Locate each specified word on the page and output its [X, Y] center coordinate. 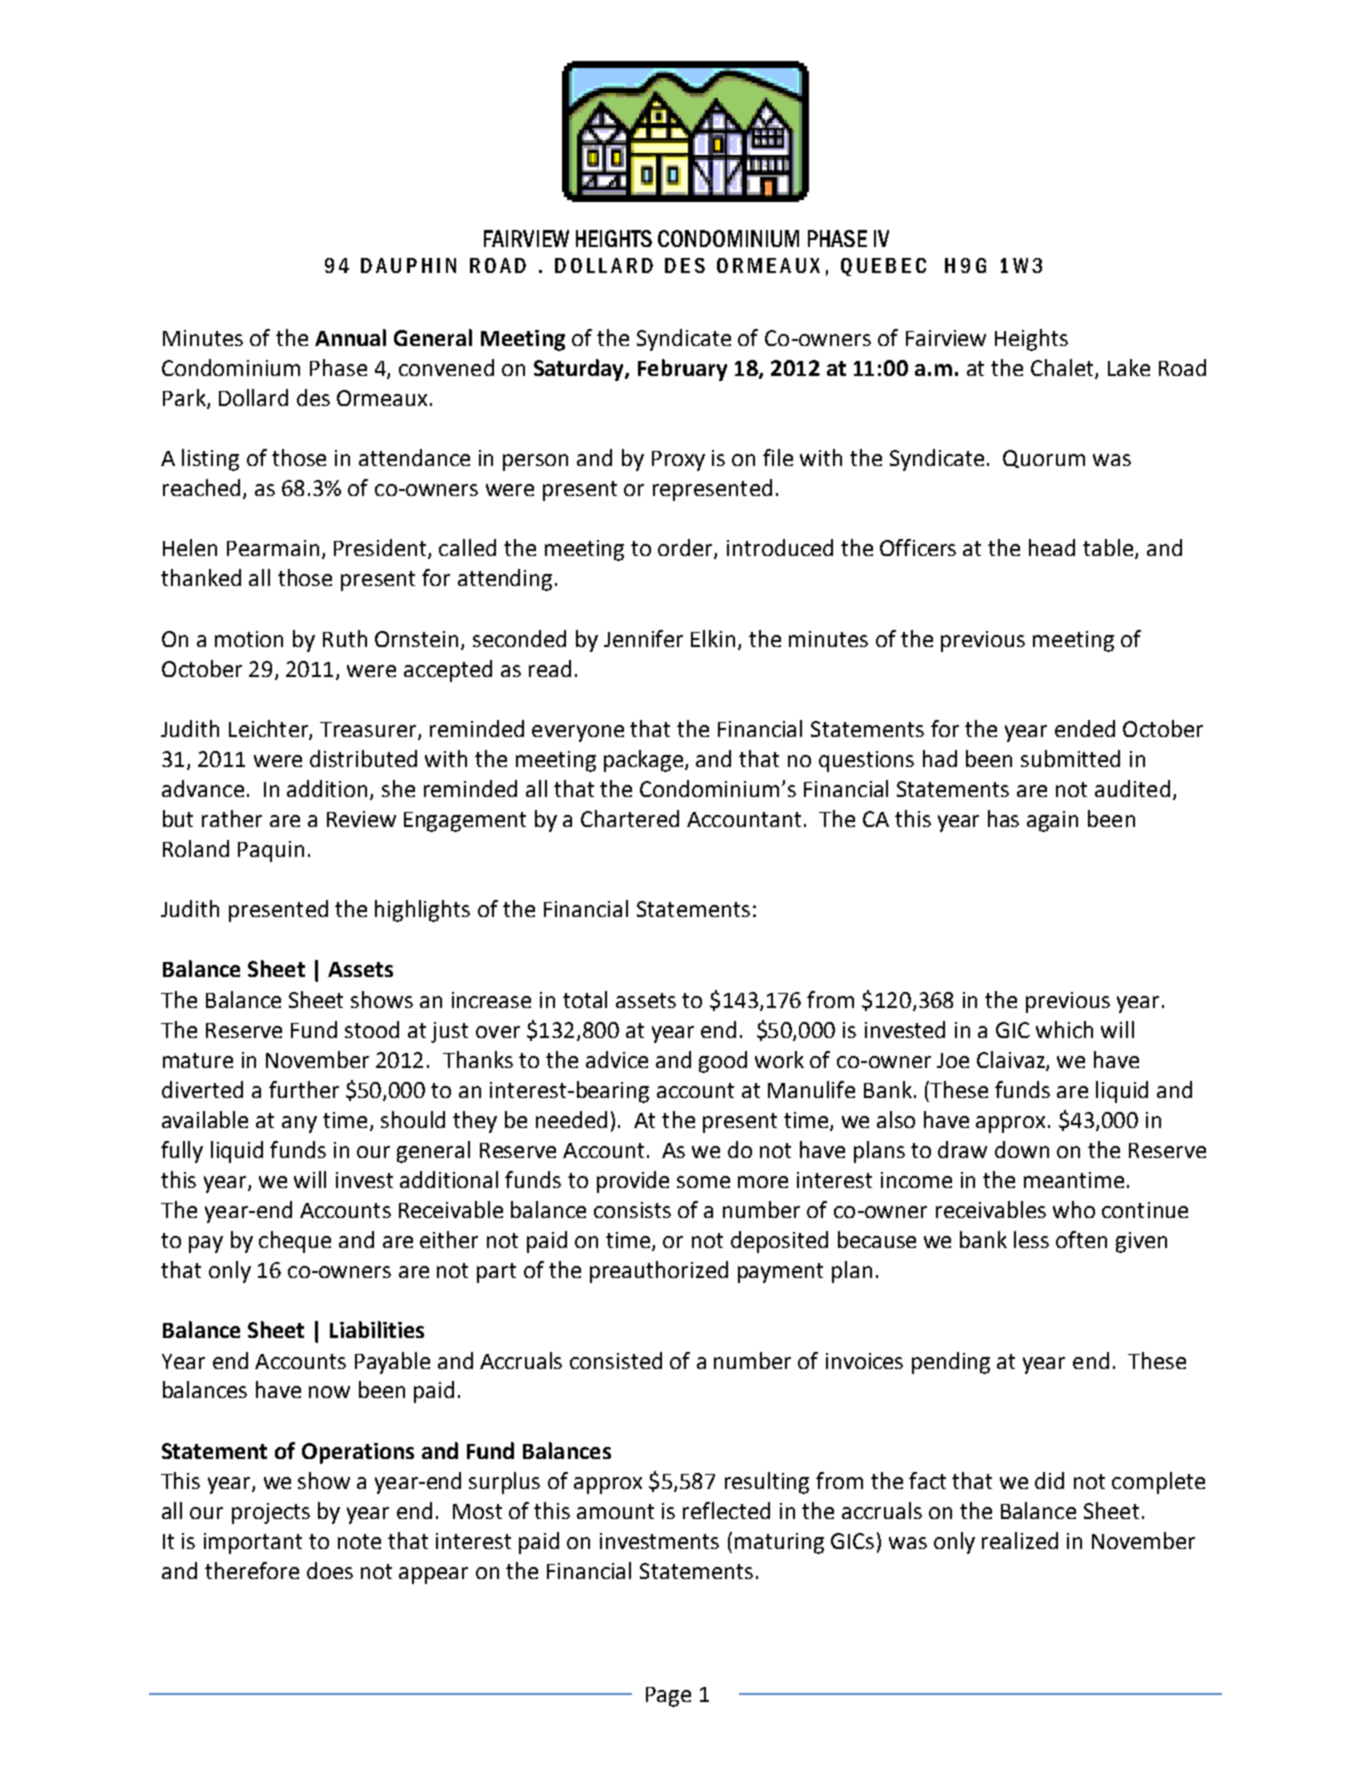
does [330, 1570]
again [1052, 821]
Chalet [1063, 368]
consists [632, 1210]
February [682, 370]
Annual [350, 337]
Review [361, 819]
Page [668, 1697]
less [1031, 1239]
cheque [295, 1242]
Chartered [630, 818]
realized [1020, 1540]
